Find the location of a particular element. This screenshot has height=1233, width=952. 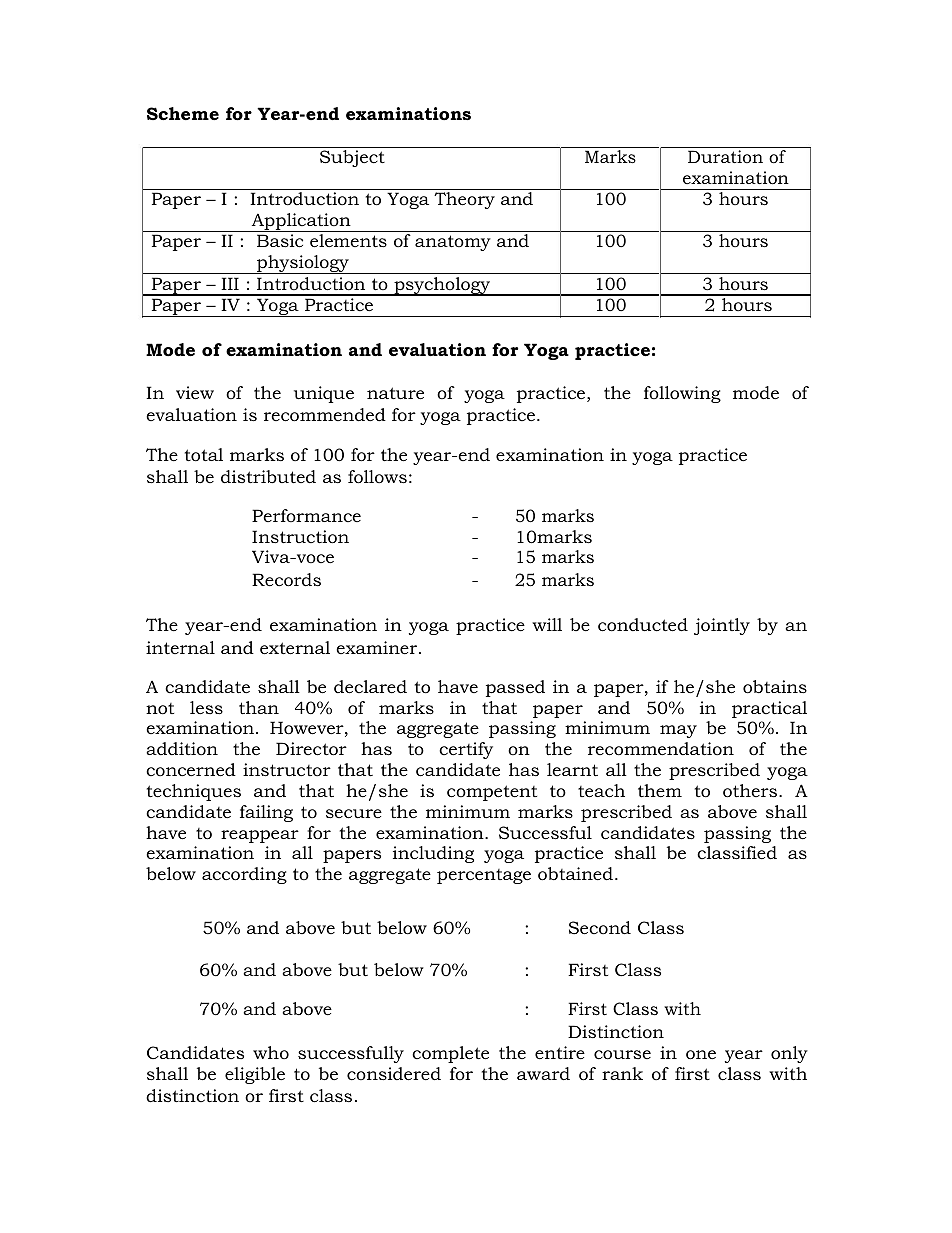

Records is located at coordinates (286, 580).
